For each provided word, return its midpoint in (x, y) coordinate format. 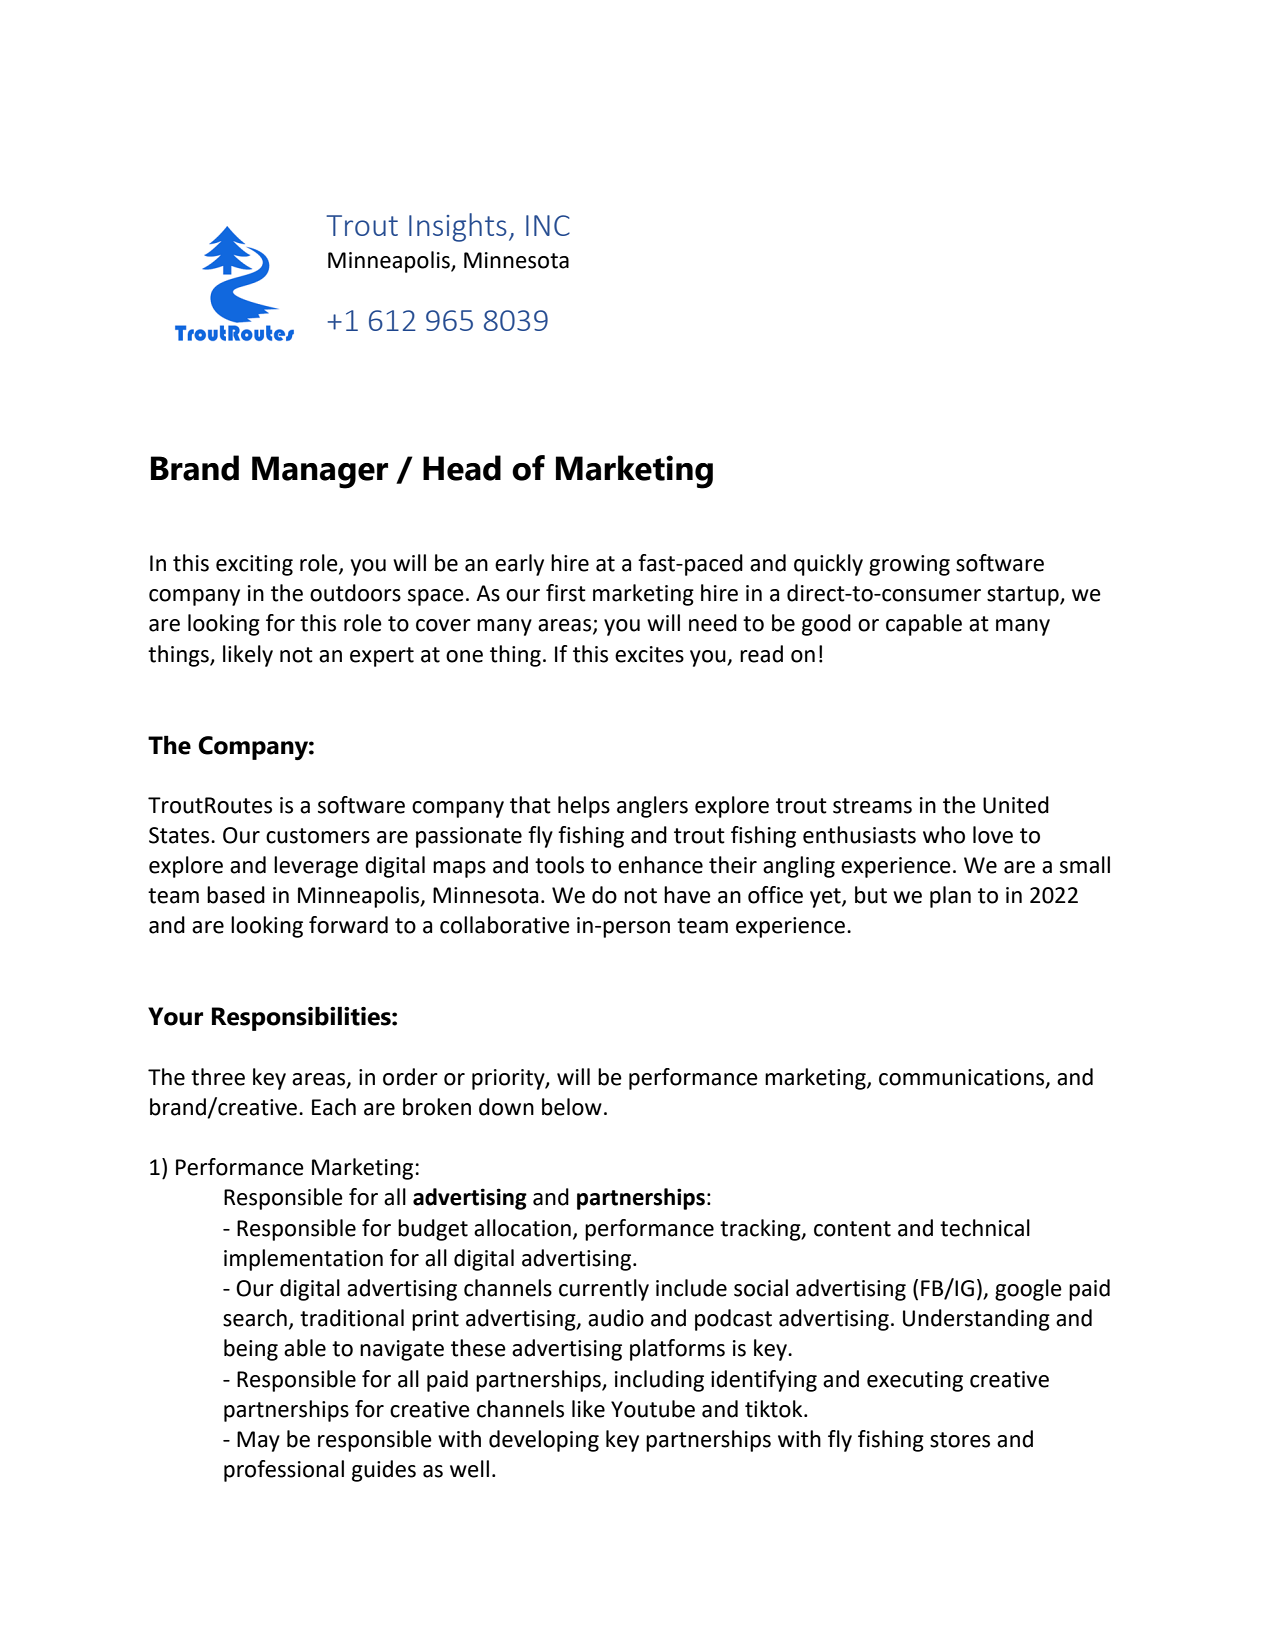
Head (462, 468)
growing (909, 565)
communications (961, 1077)
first (566, 593)
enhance (660, 865)
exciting (254, 565)
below (572, 1107)
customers (318, 836)
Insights (458, 227)
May (258, 1441)
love (993, 835)
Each (334, 1107)
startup (1024, 596)
